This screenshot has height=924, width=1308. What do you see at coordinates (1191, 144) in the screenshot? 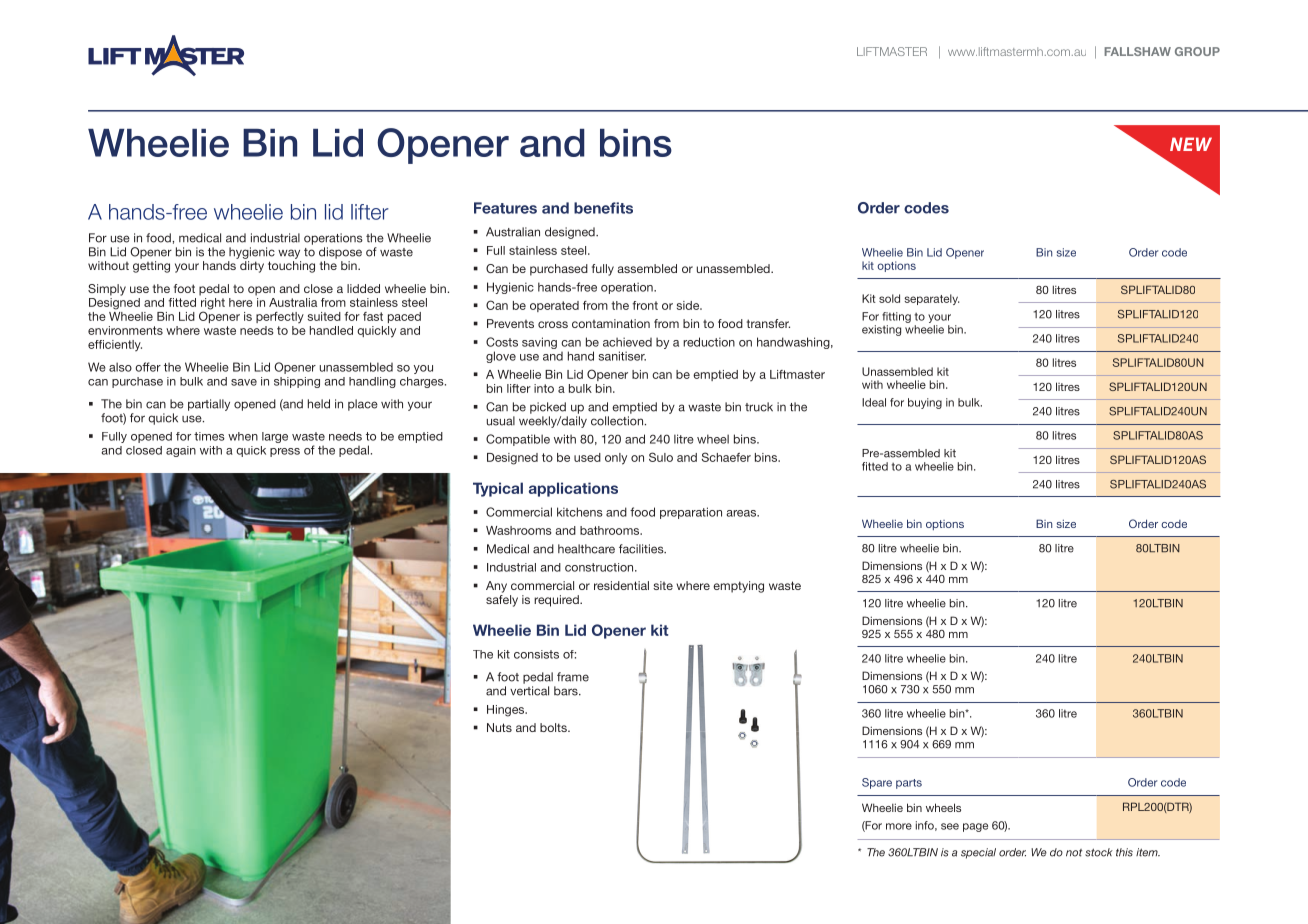
I see `NEW` at bounding box center [1191, 144].
